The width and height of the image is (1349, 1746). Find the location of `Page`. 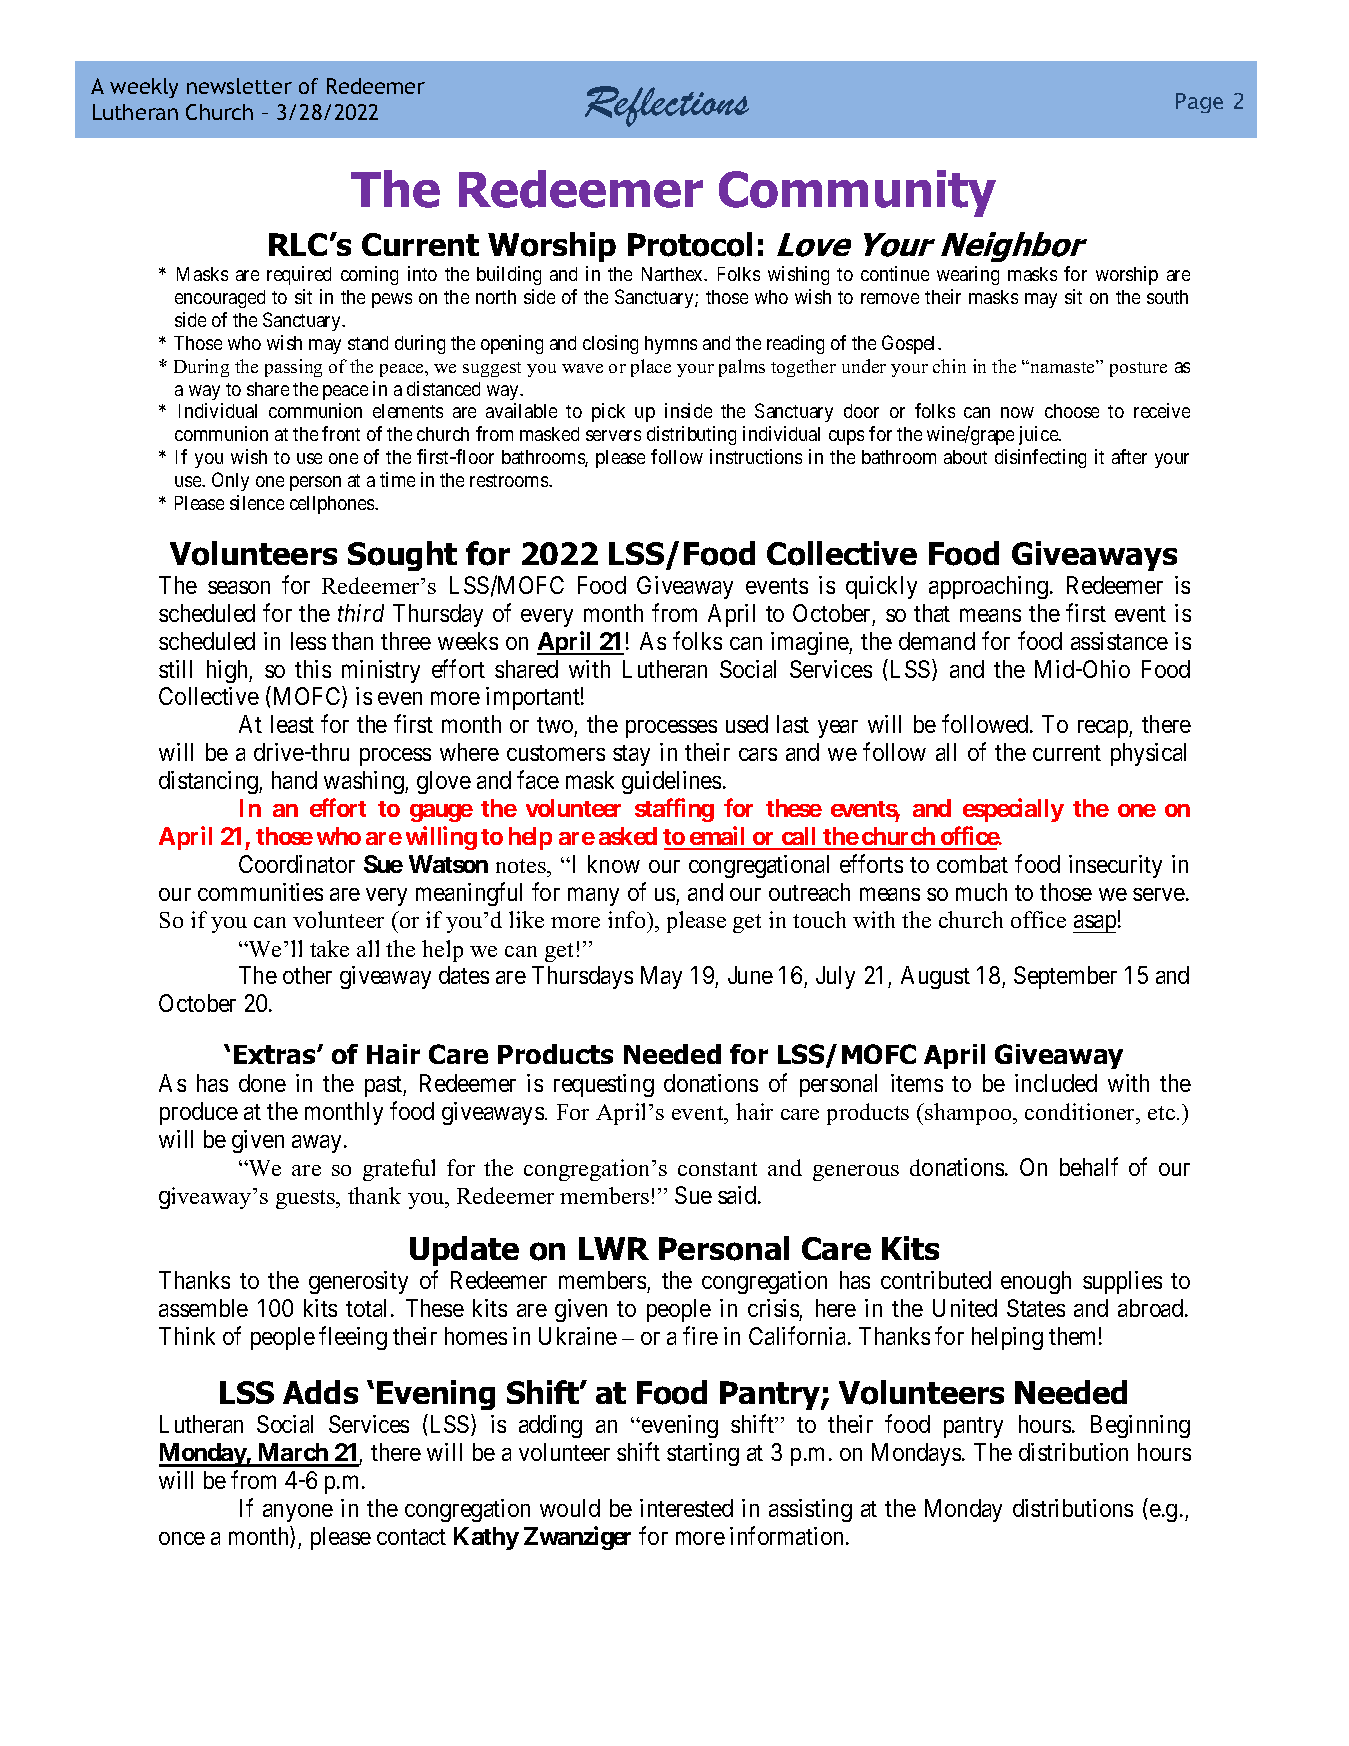

Page is located at coordinates (1199, 103).
